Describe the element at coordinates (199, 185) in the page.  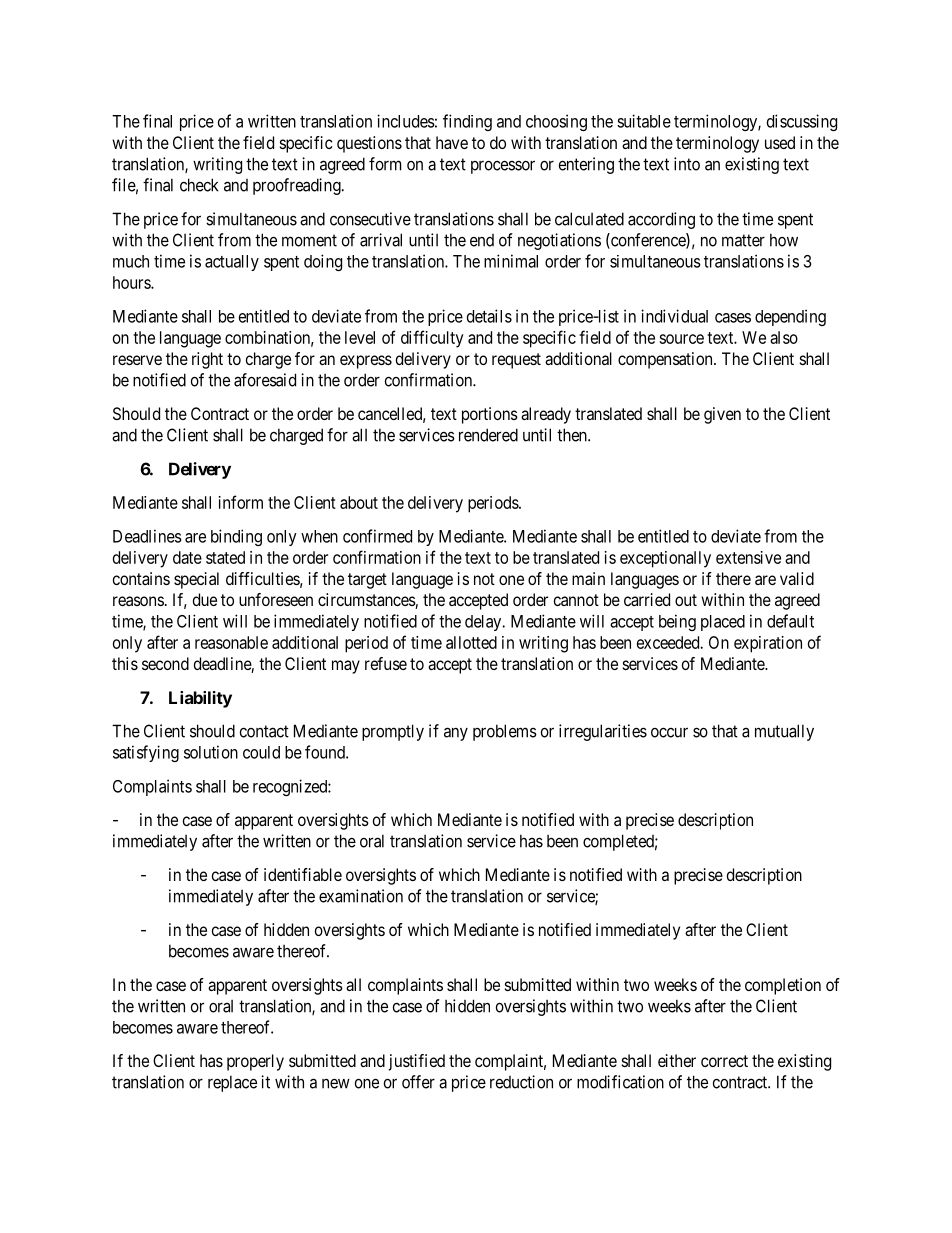
I see `check` at that location.
